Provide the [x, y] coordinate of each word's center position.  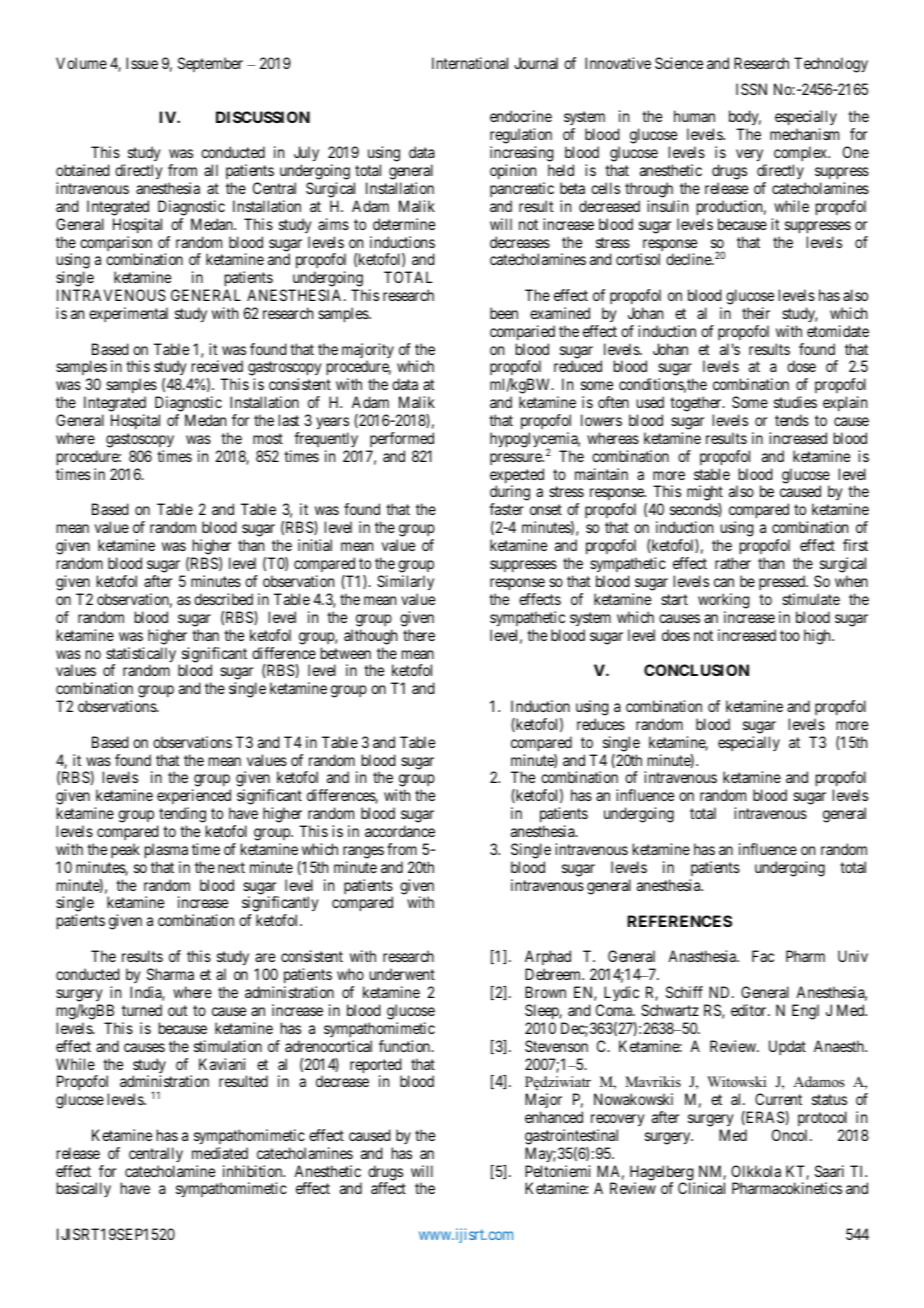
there [419, 635]
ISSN [751, 89]
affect [388, 1188]
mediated [220, 1153]
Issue [142, 63]
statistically [141, 656]
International [470, 63]
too [790, 635]
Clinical [701, 1188]
